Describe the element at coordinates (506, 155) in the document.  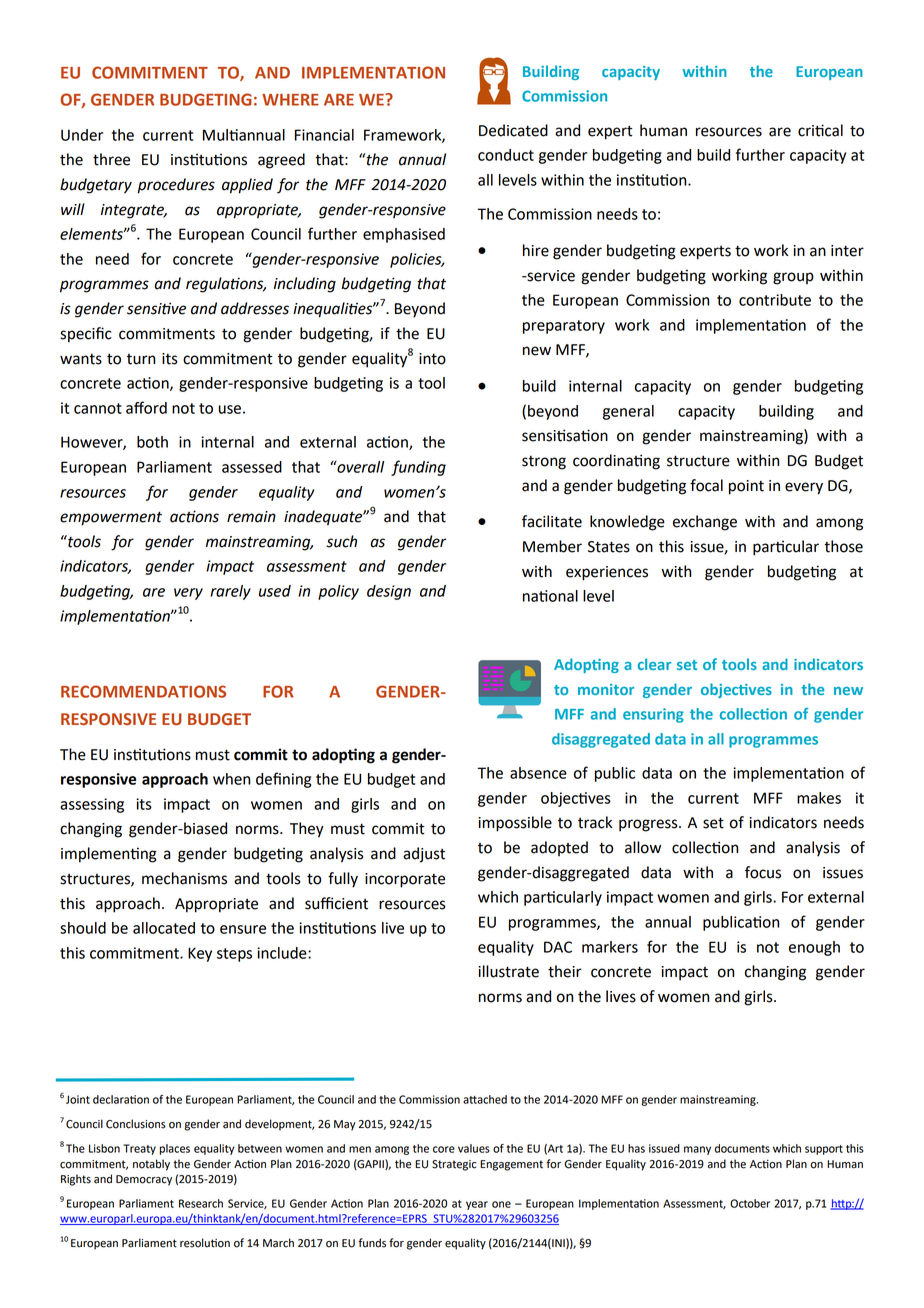
I see `conduct` at that location.
